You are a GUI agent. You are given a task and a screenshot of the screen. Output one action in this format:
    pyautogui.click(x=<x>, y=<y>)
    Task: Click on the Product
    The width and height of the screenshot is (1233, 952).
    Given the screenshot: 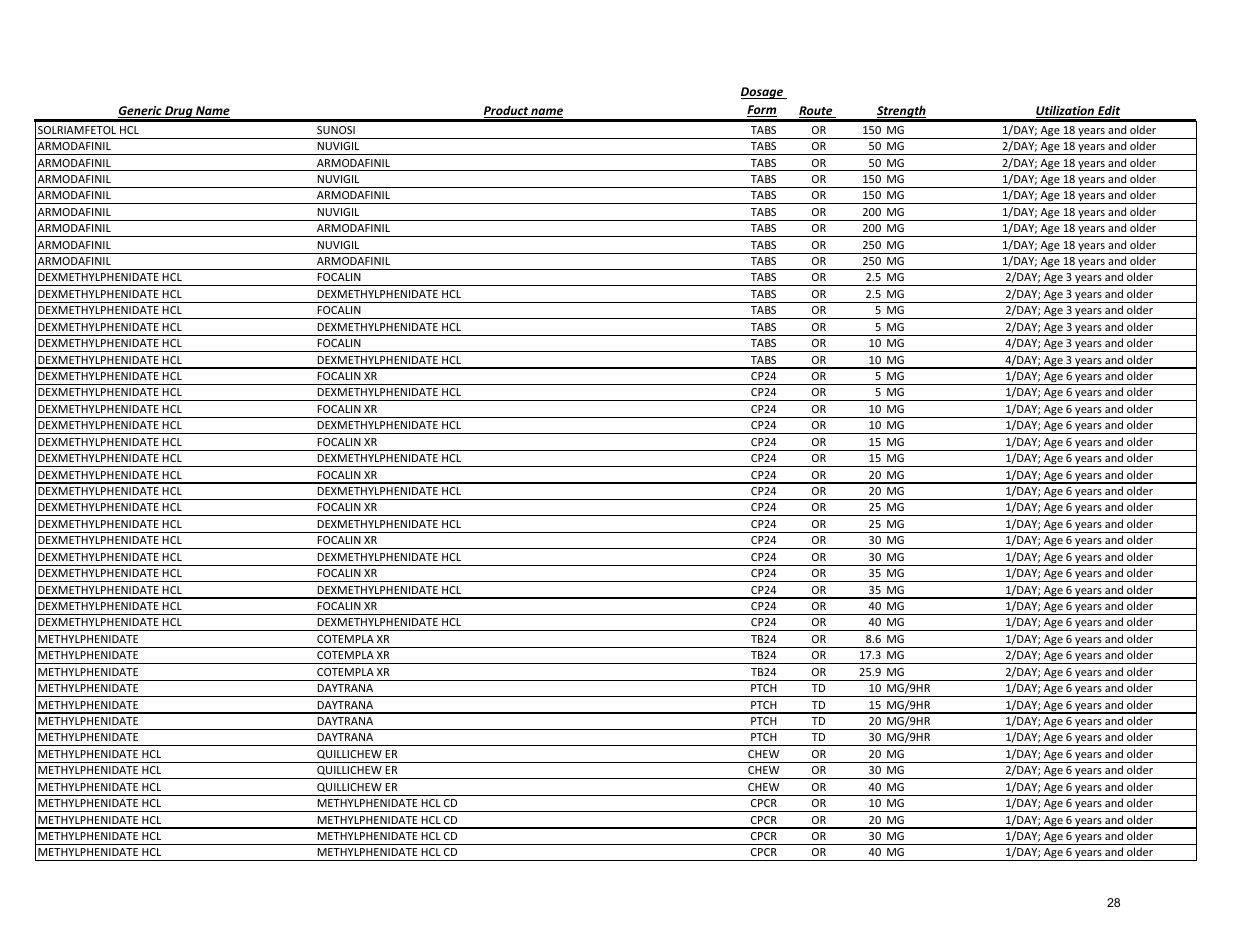 What is the action you would take?
    pyautogui.click(x=507, y=111)
